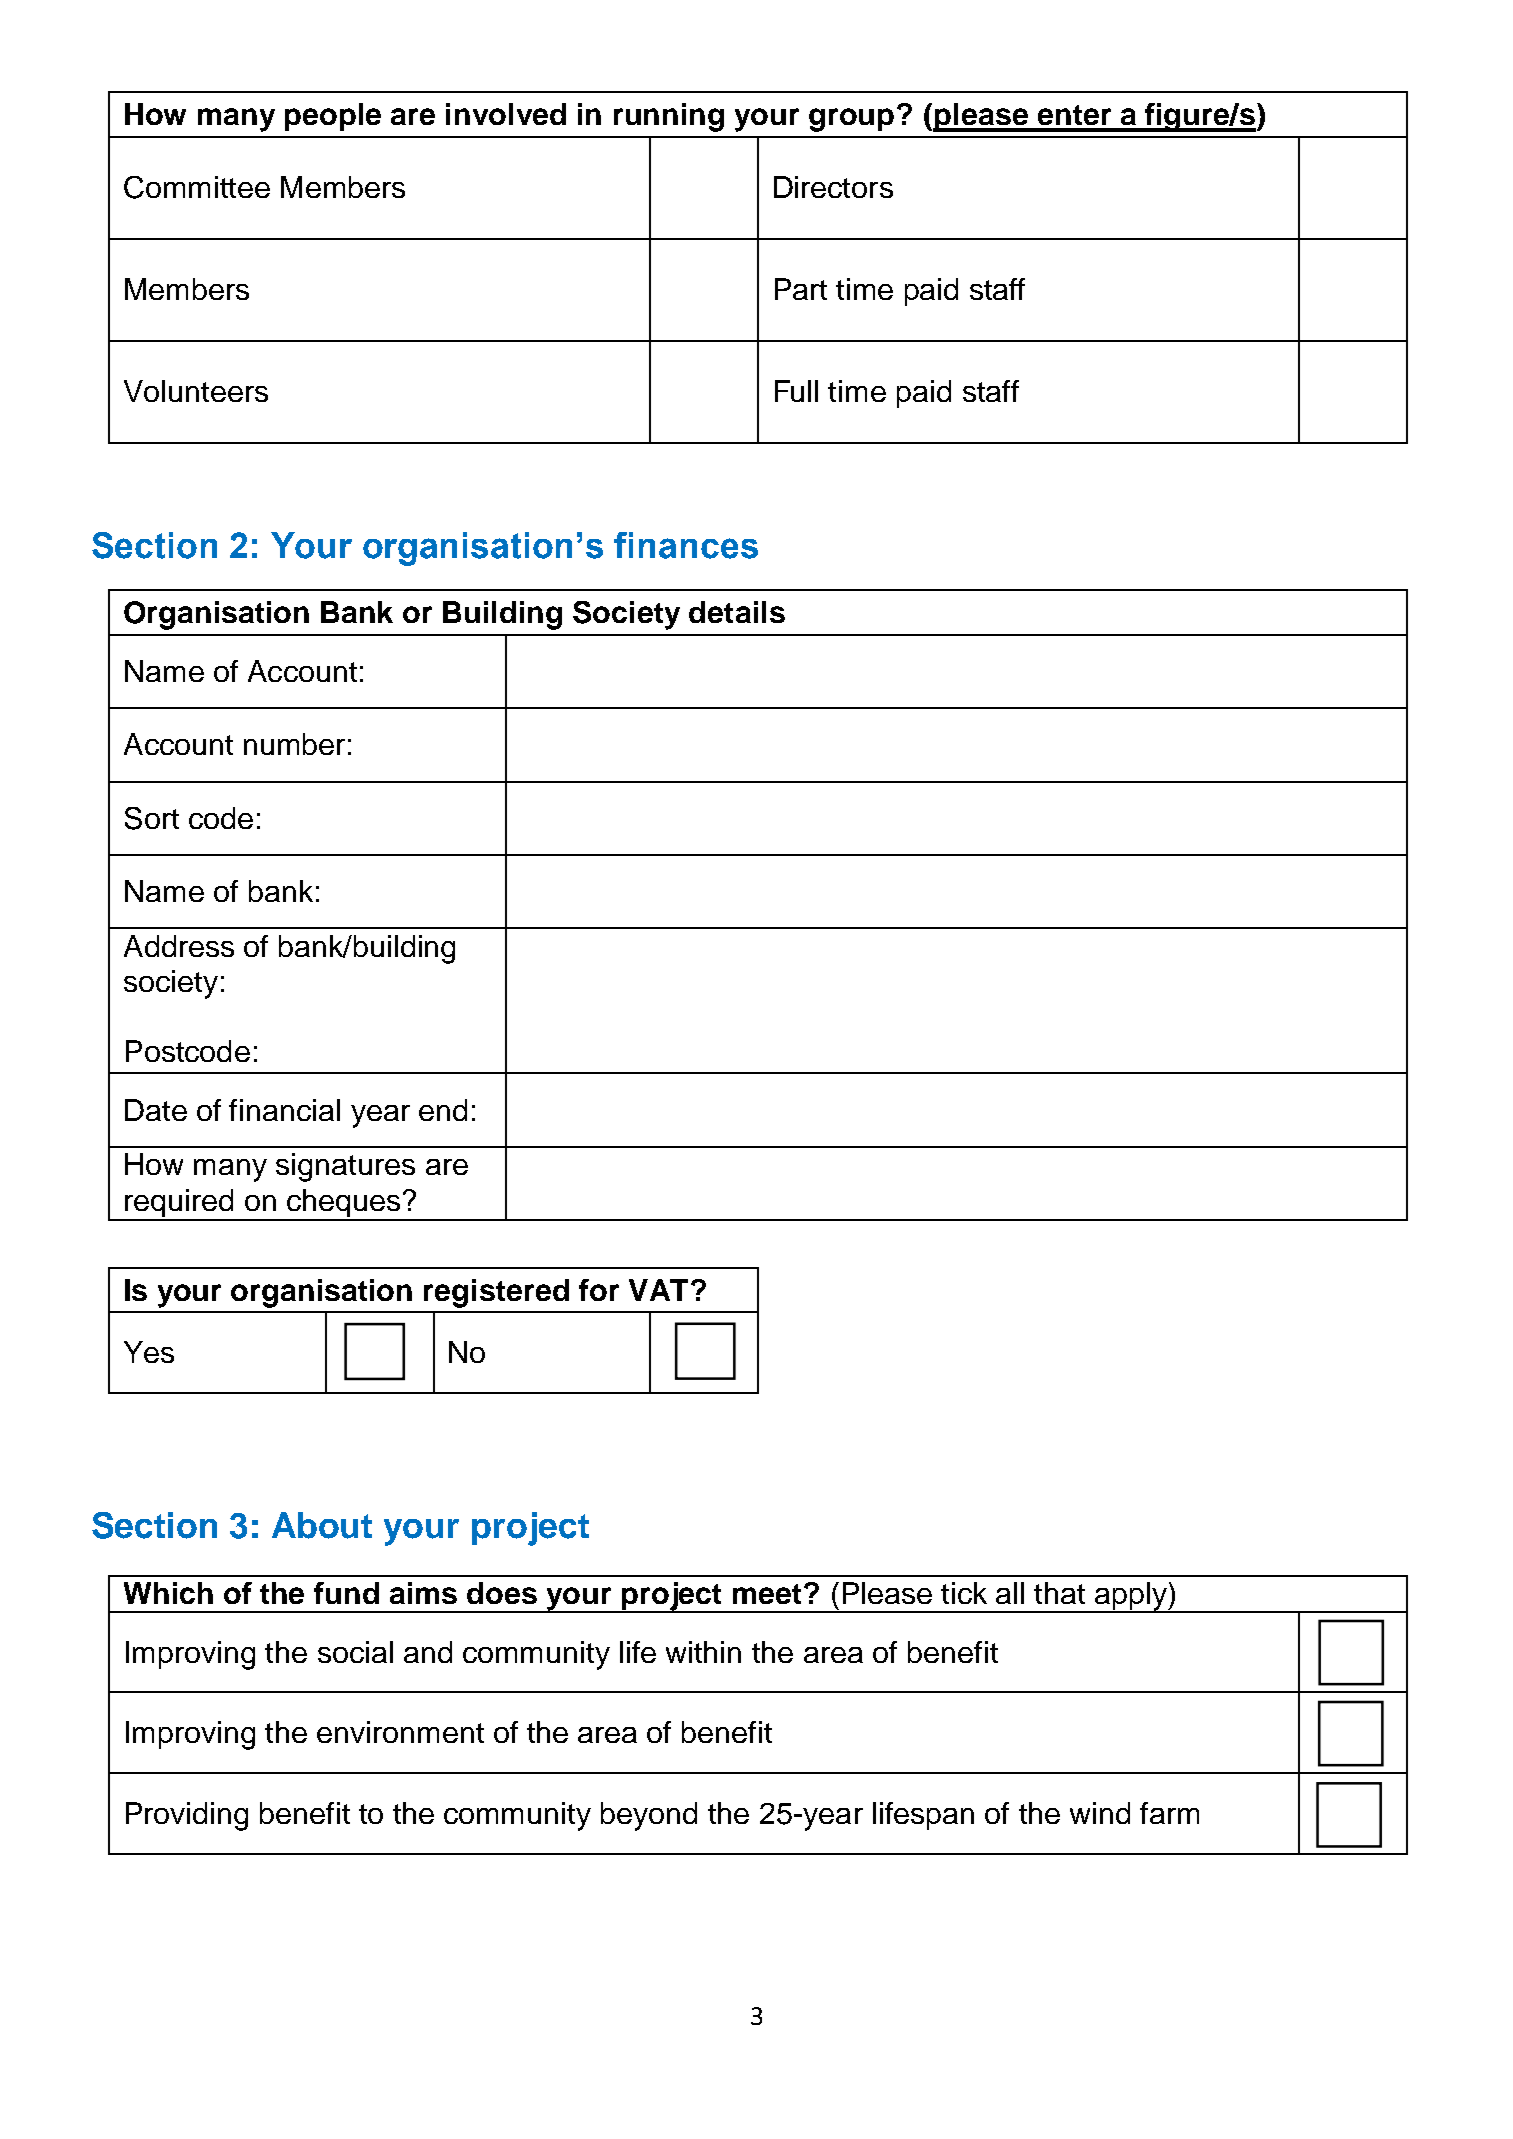 This screenshot has height=2139, width=1513. What do you see at coordinates (197, 187) in the screenshot?
I see `Committee` at bounding box center [197, 187].
